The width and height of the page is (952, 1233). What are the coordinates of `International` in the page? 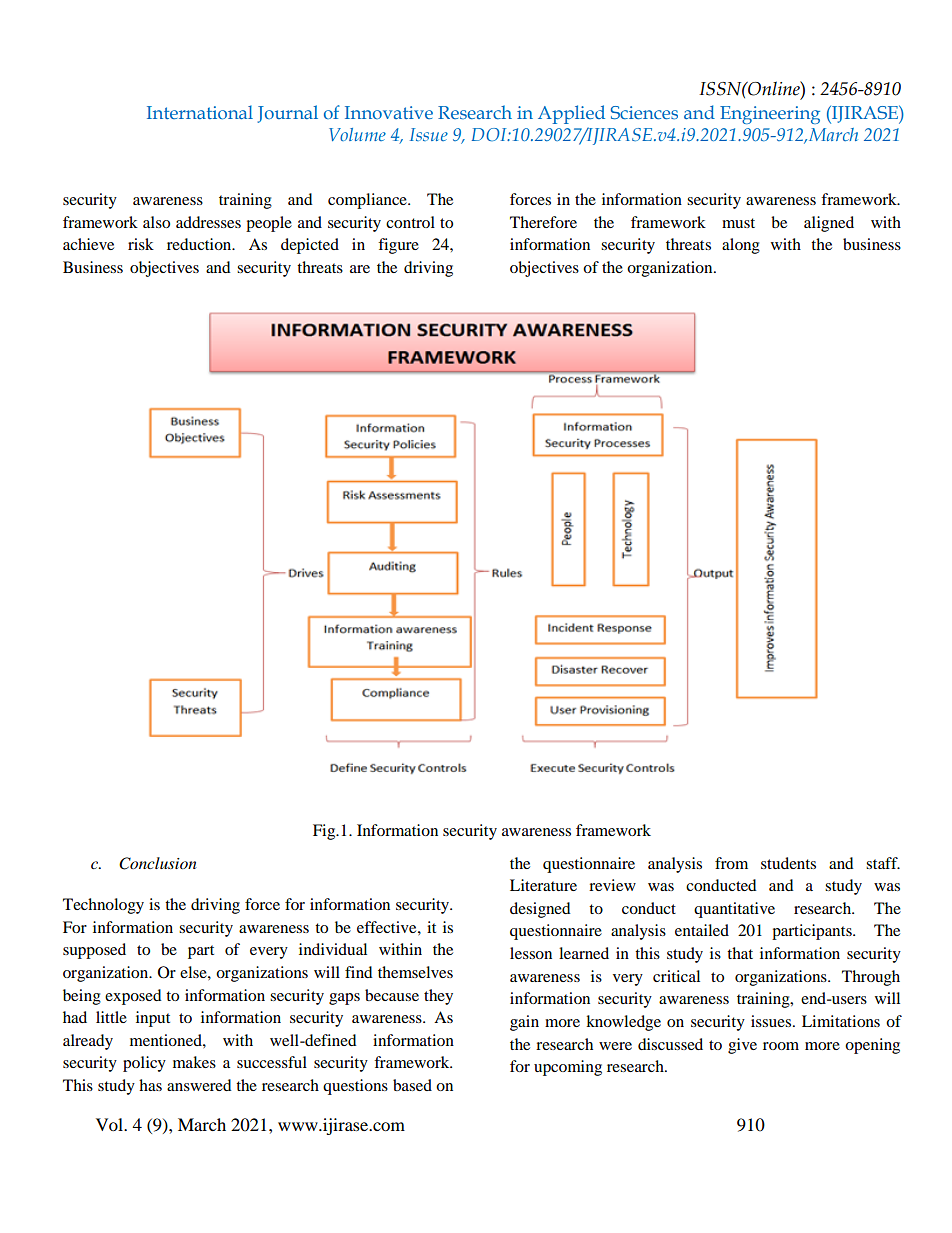 It's located at (200, 112).
